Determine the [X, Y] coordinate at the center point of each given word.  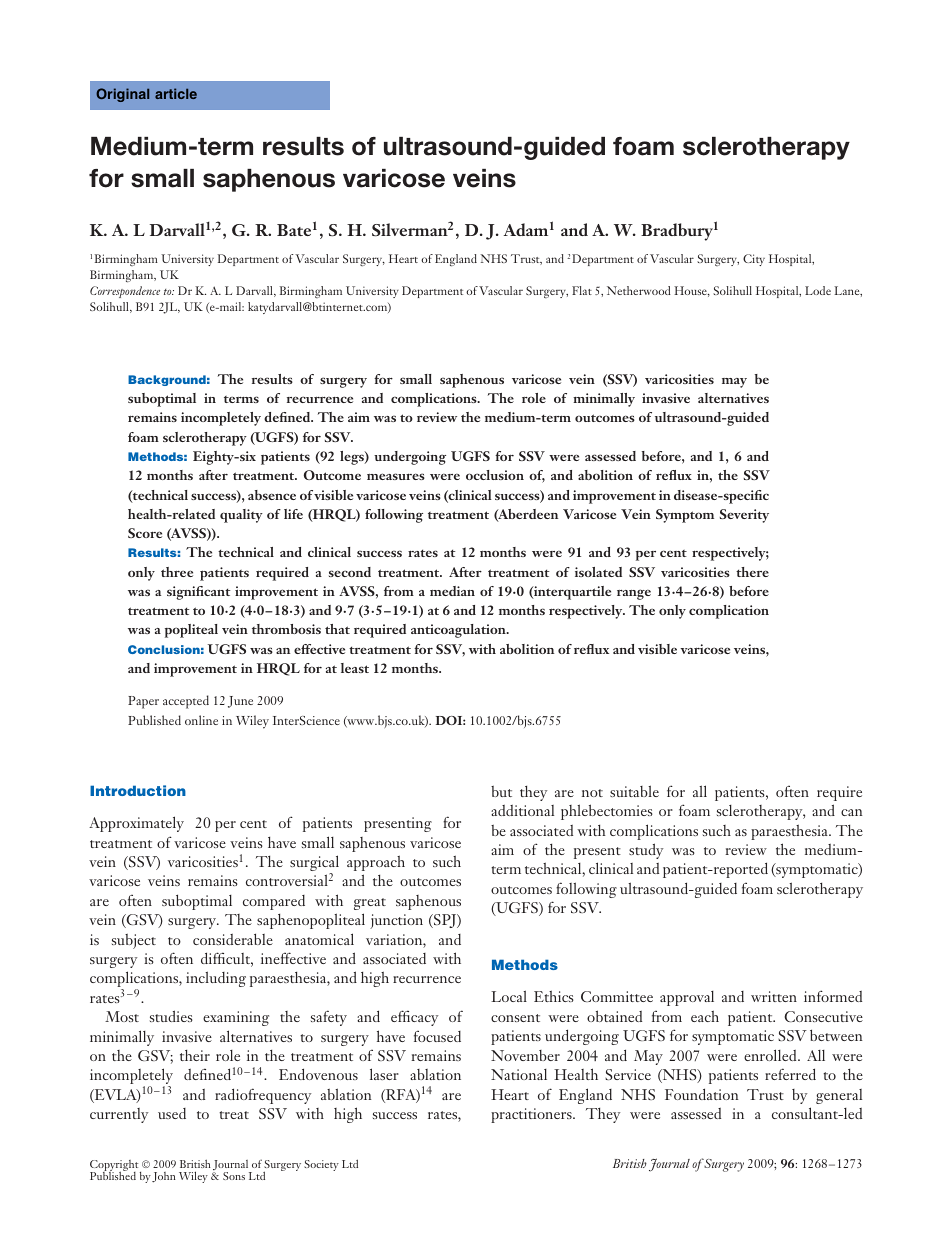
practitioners [532, 1115]
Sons [234, 1176]
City [754, 260]
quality [241, 516]
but [501, 791]
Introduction [138, 790]
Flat [582, 290]
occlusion [495, 475]
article [176, 93]
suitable [634, 791]
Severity [744, 516]
